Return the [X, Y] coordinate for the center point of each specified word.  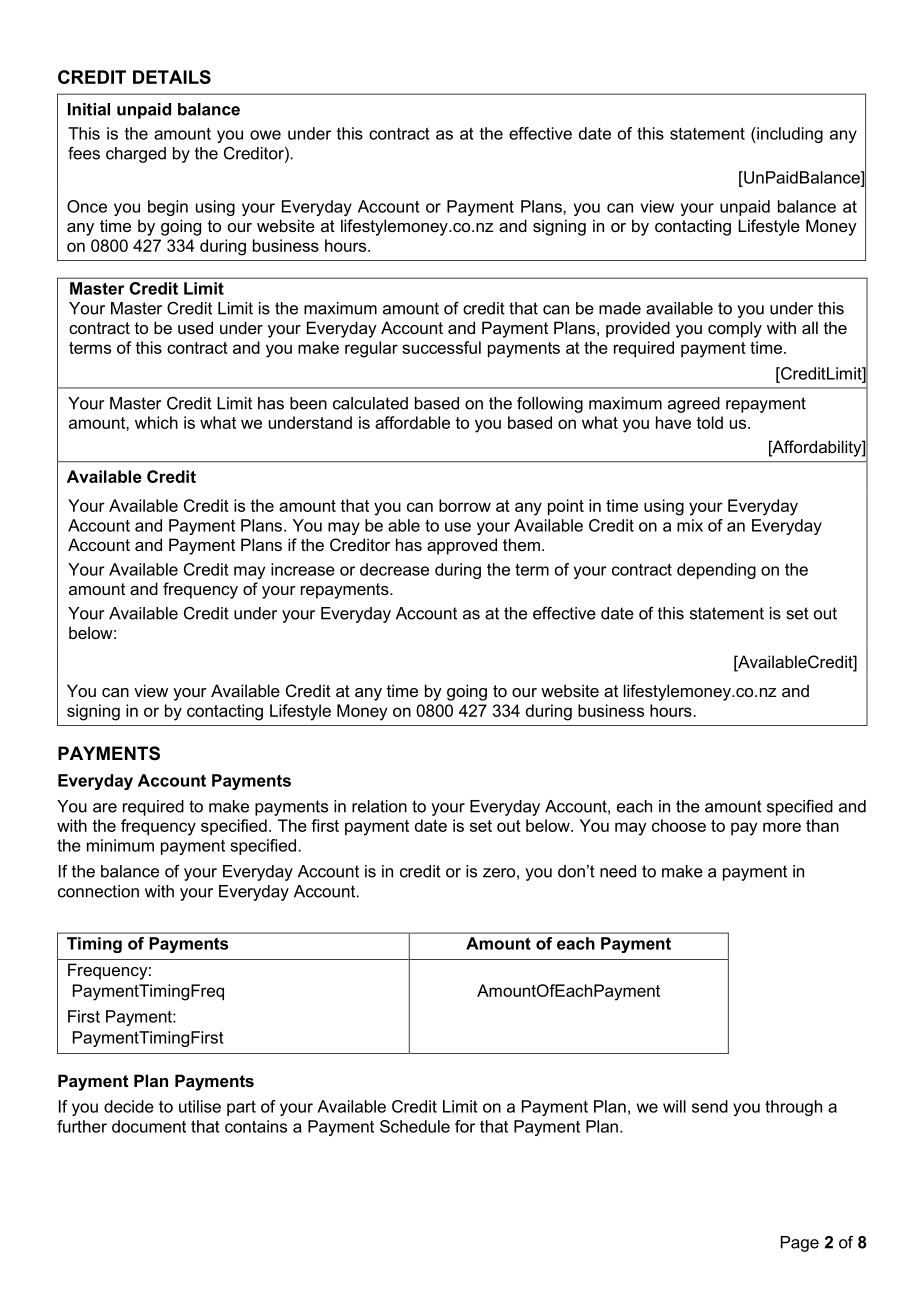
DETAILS [172, 77]
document [149, 1126]
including [789, 135]
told [709, 422]
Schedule [415, 1126]
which [156, 422]
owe [265, 135]
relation [379, 806]
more [782, 827]
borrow [465, 505]
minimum [120, 845]
